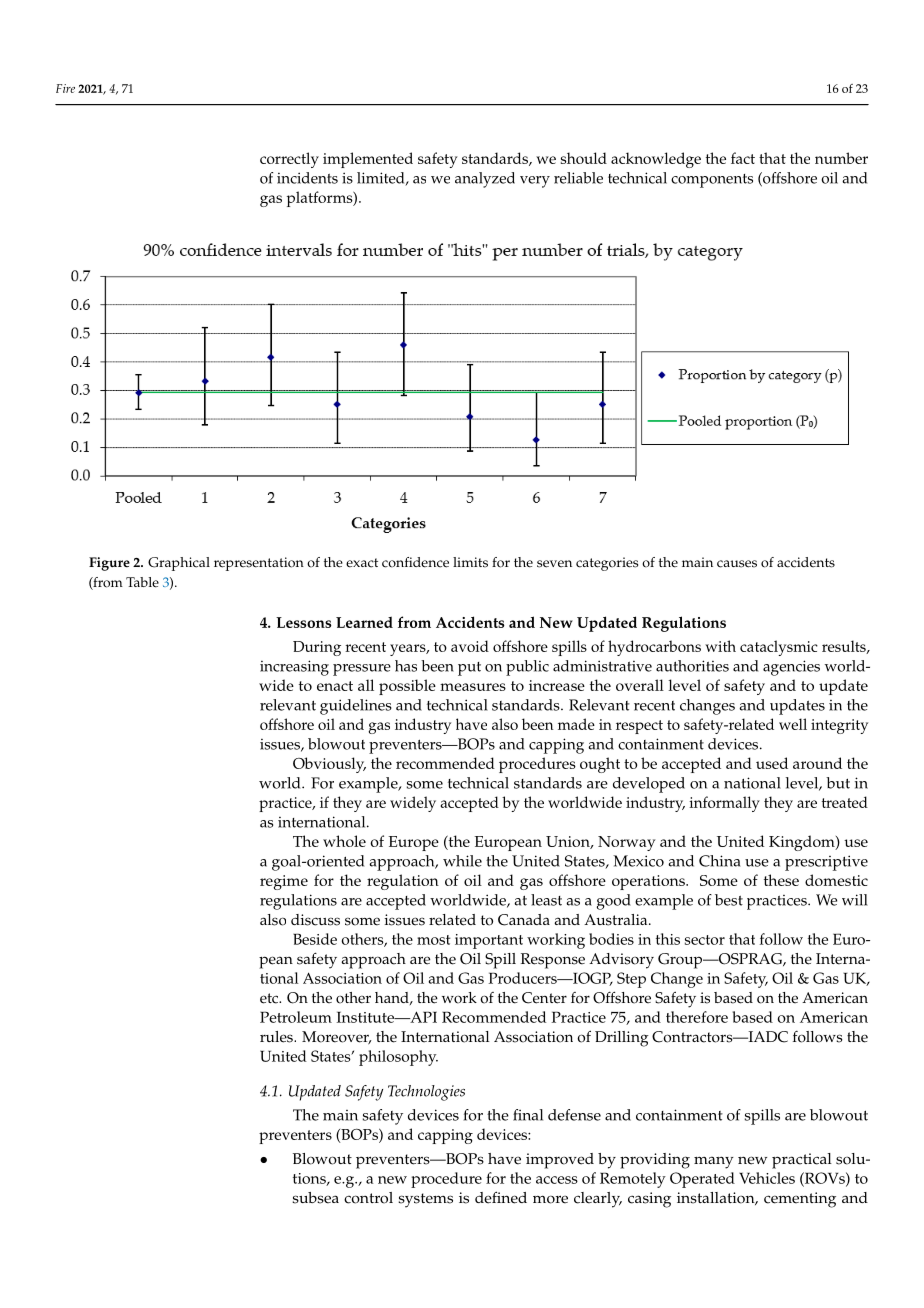  What do you see at coordinates (65, 88) in the screenshot?
I see `Fire` at bounding box center [65, 88].
